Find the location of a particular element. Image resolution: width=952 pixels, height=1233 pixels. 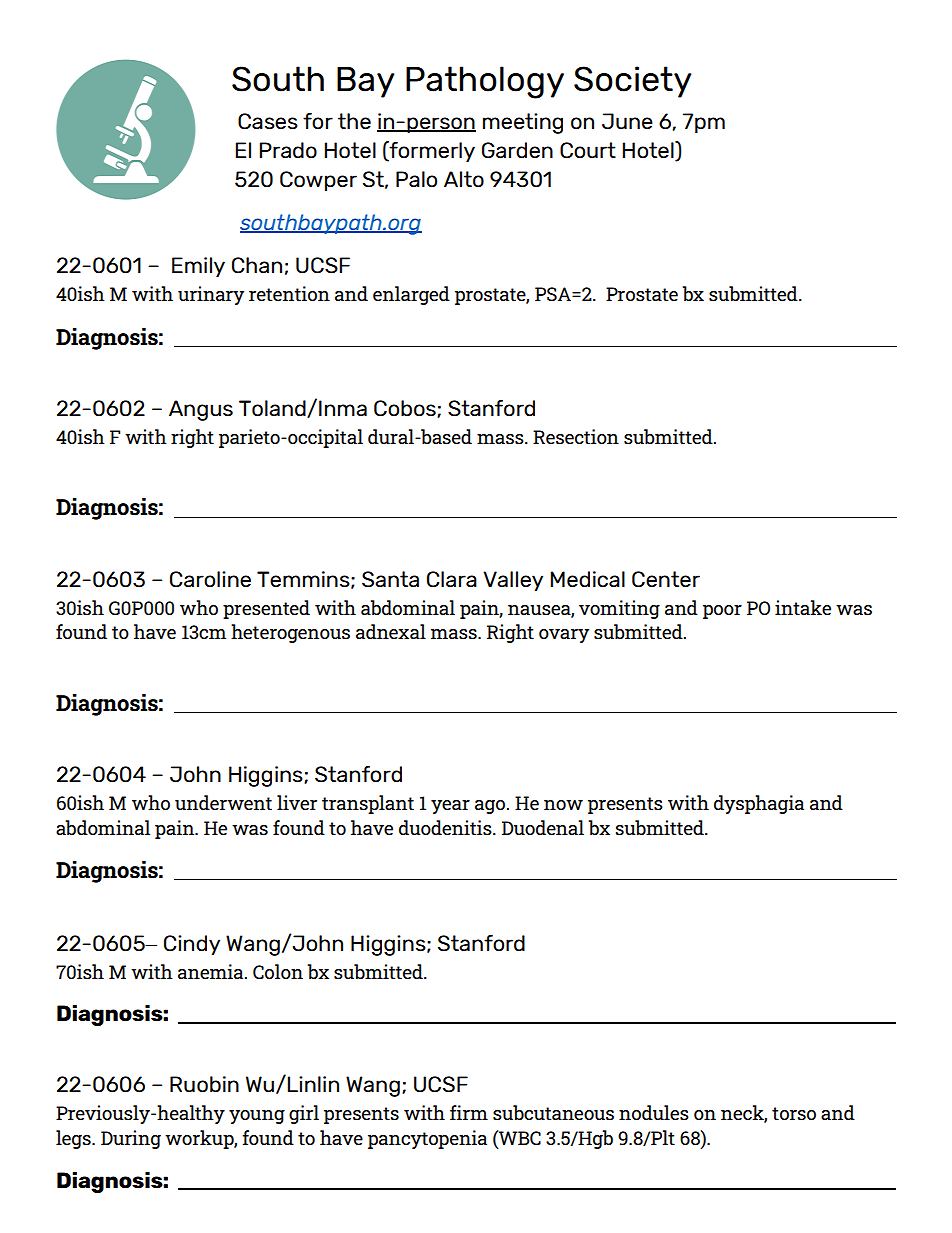

Center is located at coordinates (666, 579).
